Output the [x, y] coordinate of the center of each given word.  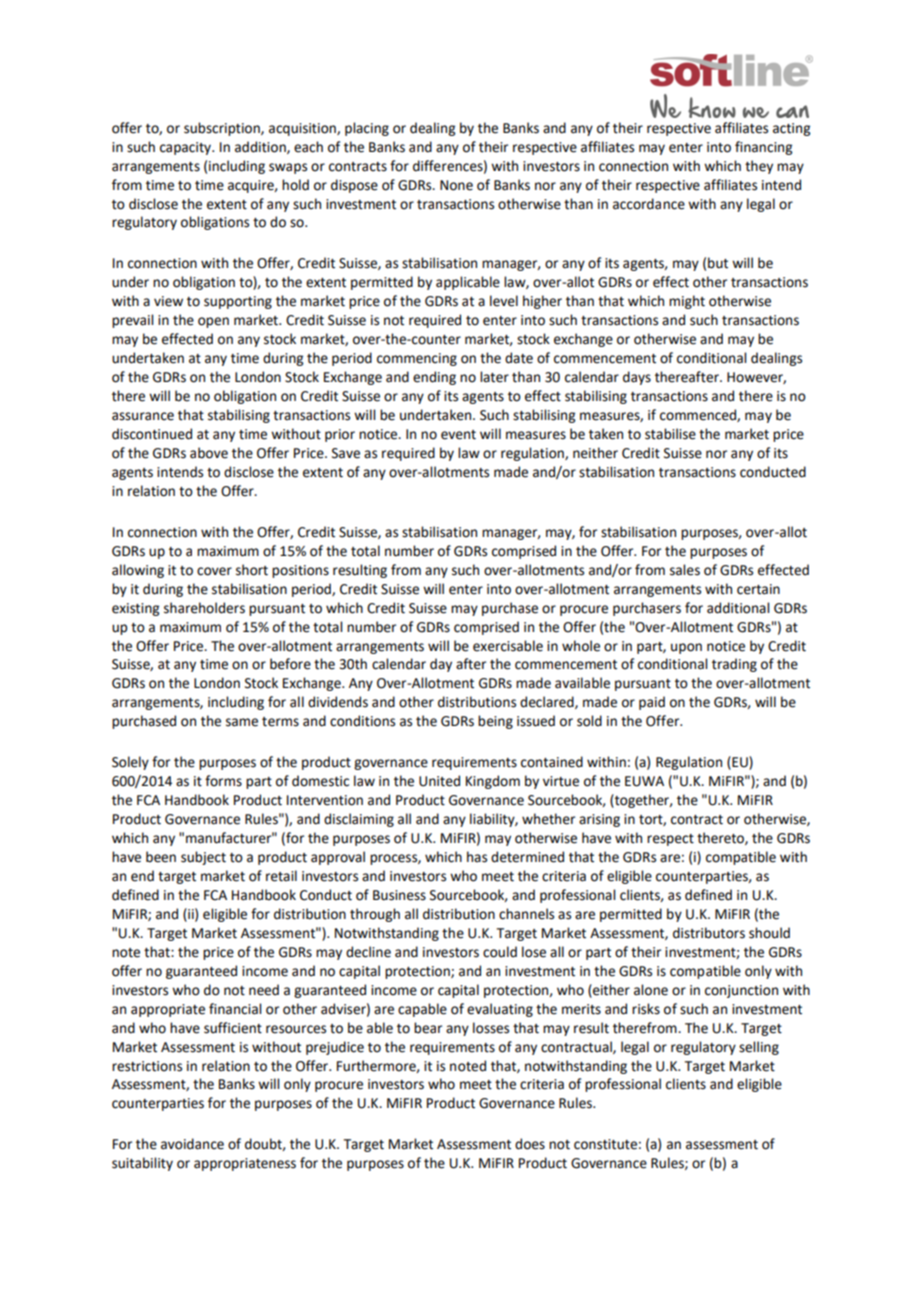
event [458, 435]
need [264, 990]
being [495, 722]
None [456, 185]
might [687, 302]
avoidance [192, 1144]
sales [685, 570]
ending [434, 378]
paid [652, 703]
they [759, 167]
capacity [186, 148]
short [252, 570]
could [500, 952]
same [242, 722]
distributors [709, 933]
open [213, 322]
